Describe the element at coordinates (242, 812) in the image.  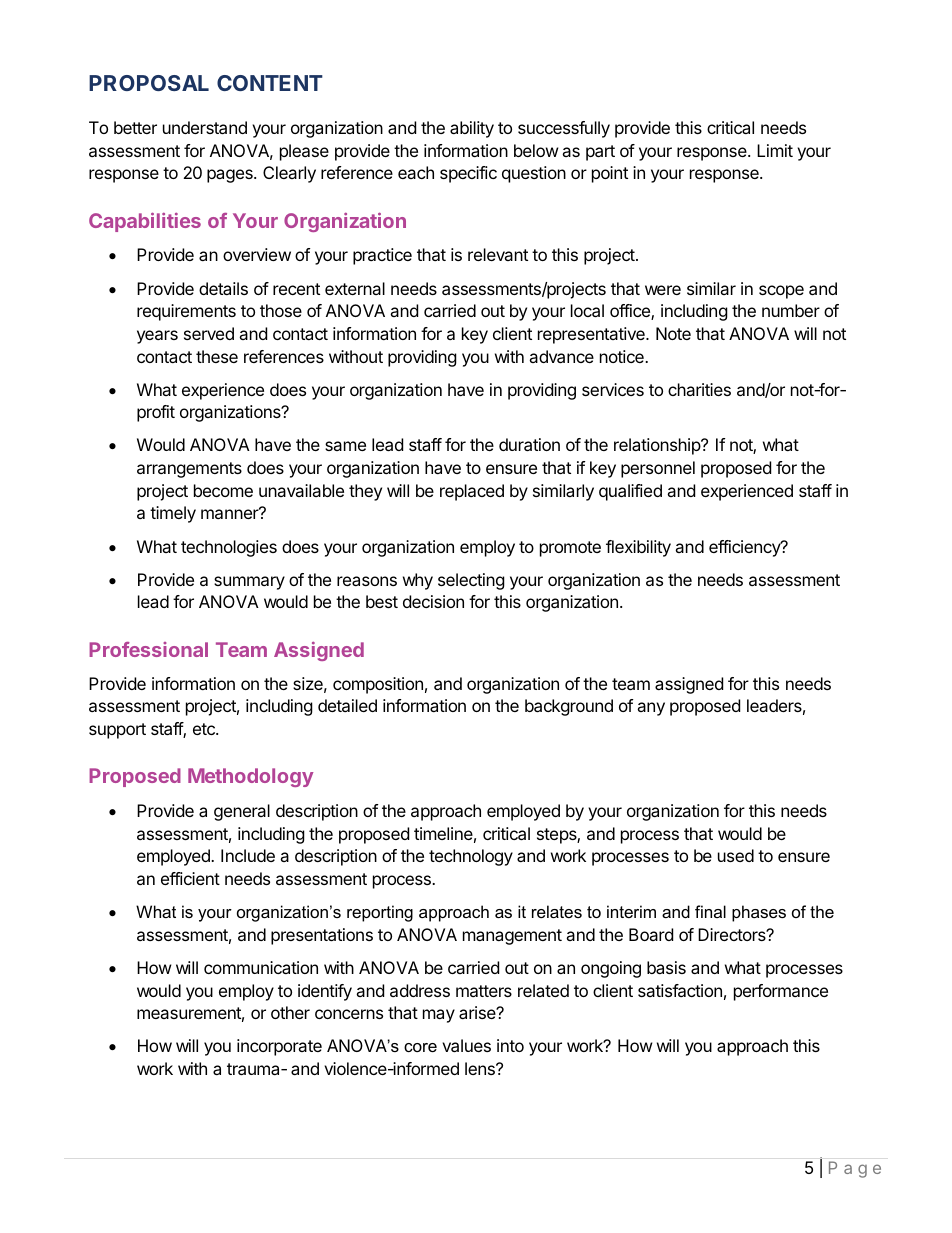
I see `general` at that location.
